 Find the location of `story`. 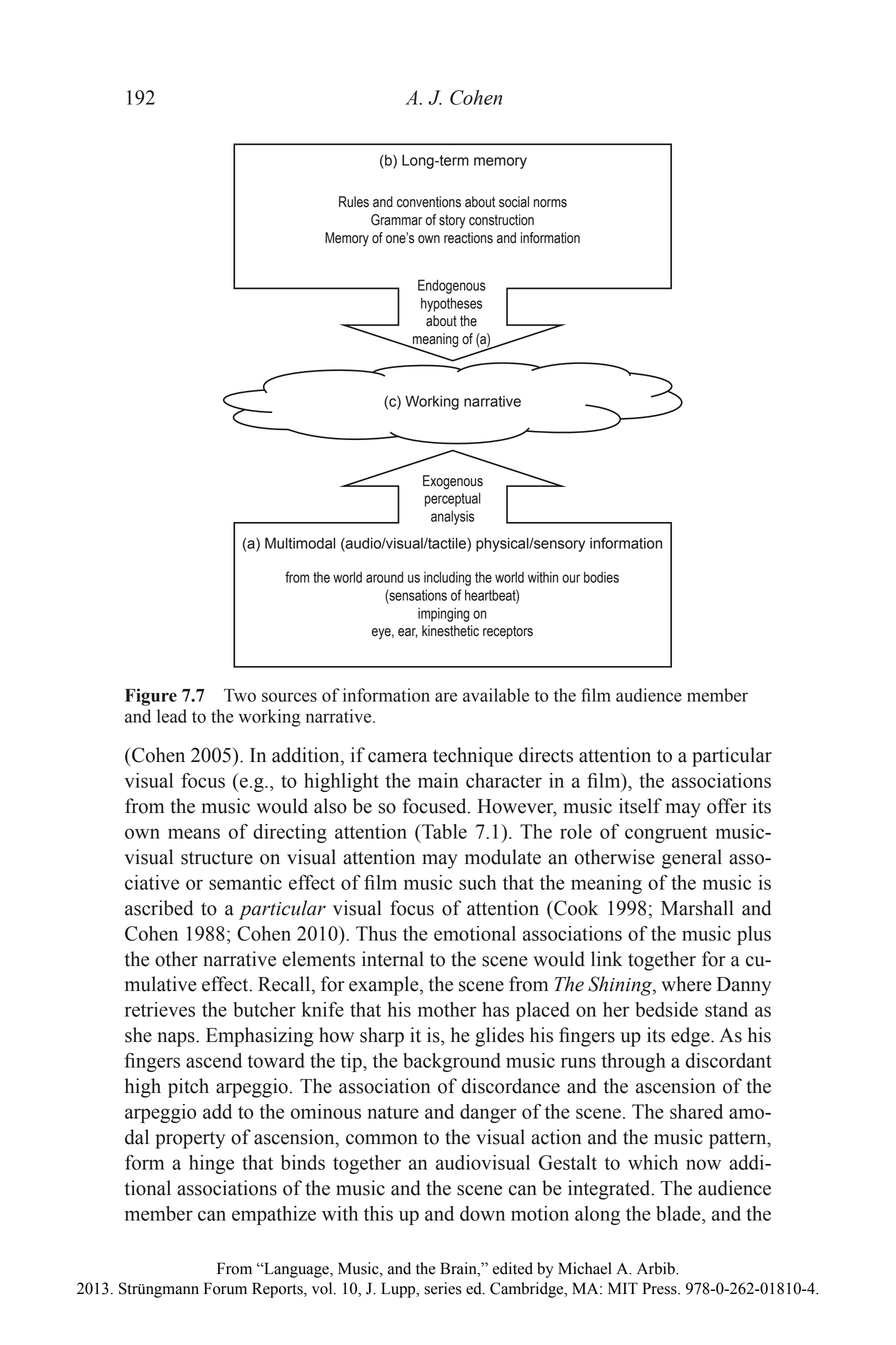

story is located at coordinates (452, 222).
